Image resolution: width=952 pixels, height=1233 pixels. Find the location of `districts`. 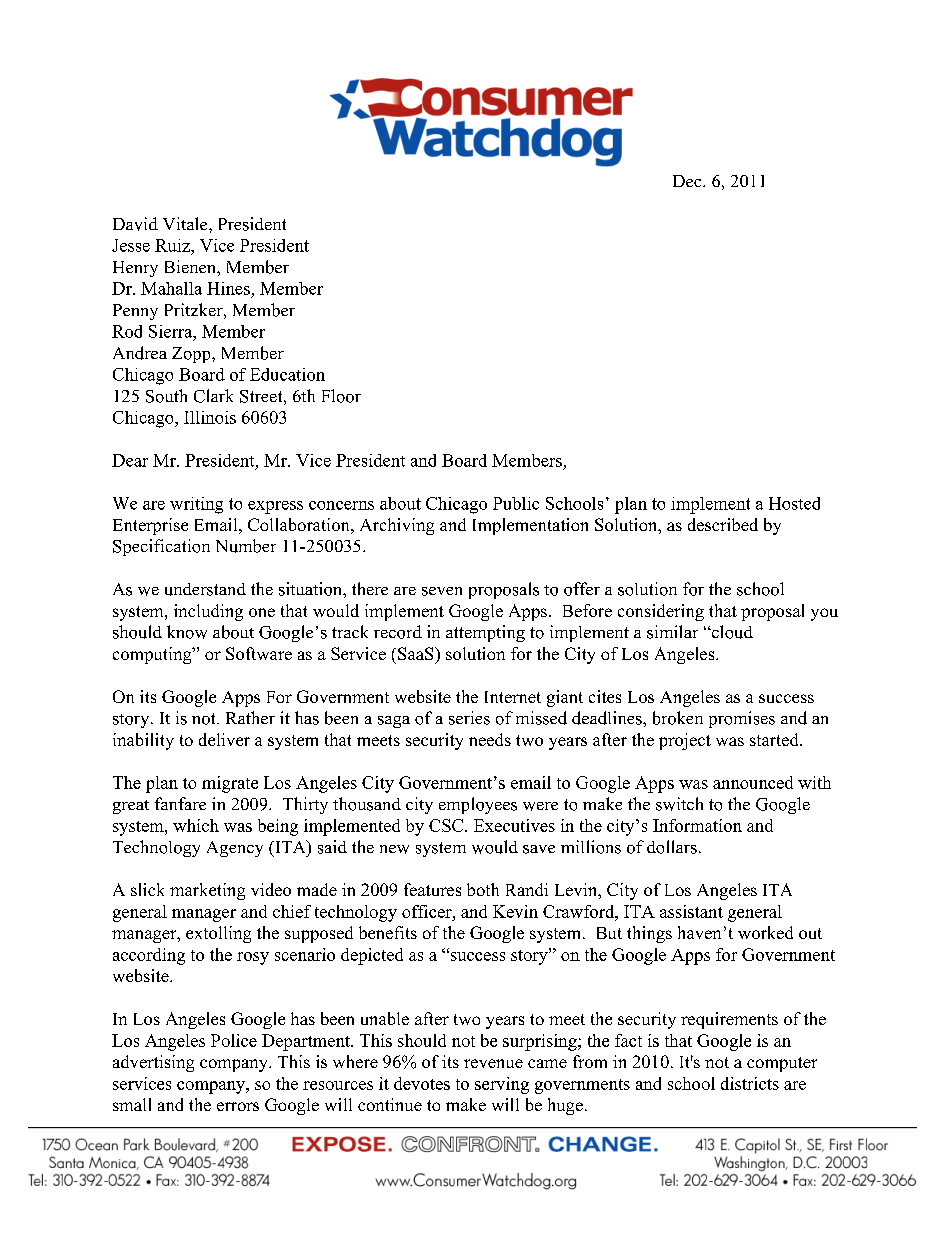

districts is located at coordinates (750, 1083).
